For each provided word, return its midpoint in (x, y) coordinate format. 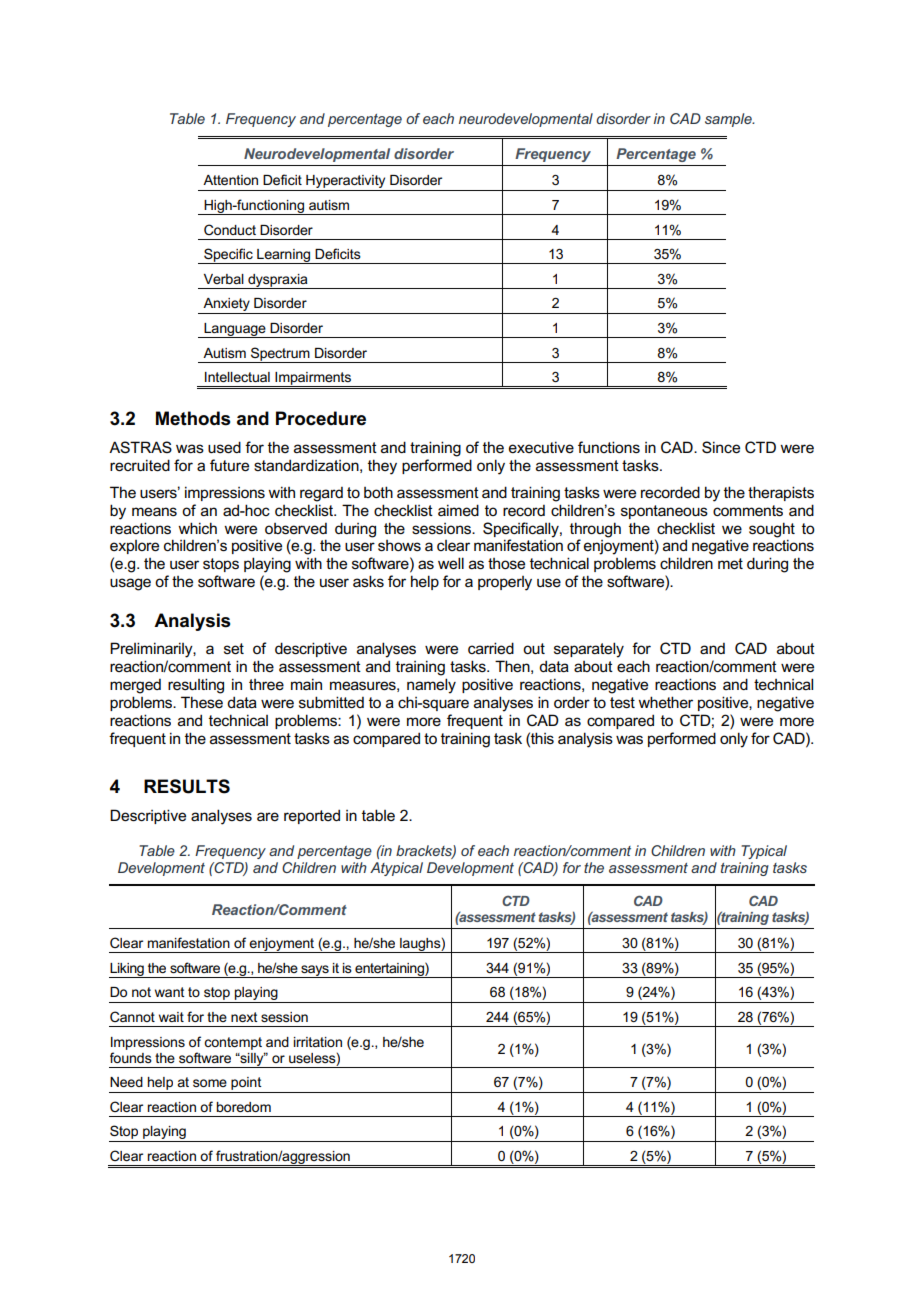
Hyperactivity (346, 183)
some (210, 1083)
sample (729, 120)
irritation (318, 1042)
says (315, 971)
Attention (230, 180)
